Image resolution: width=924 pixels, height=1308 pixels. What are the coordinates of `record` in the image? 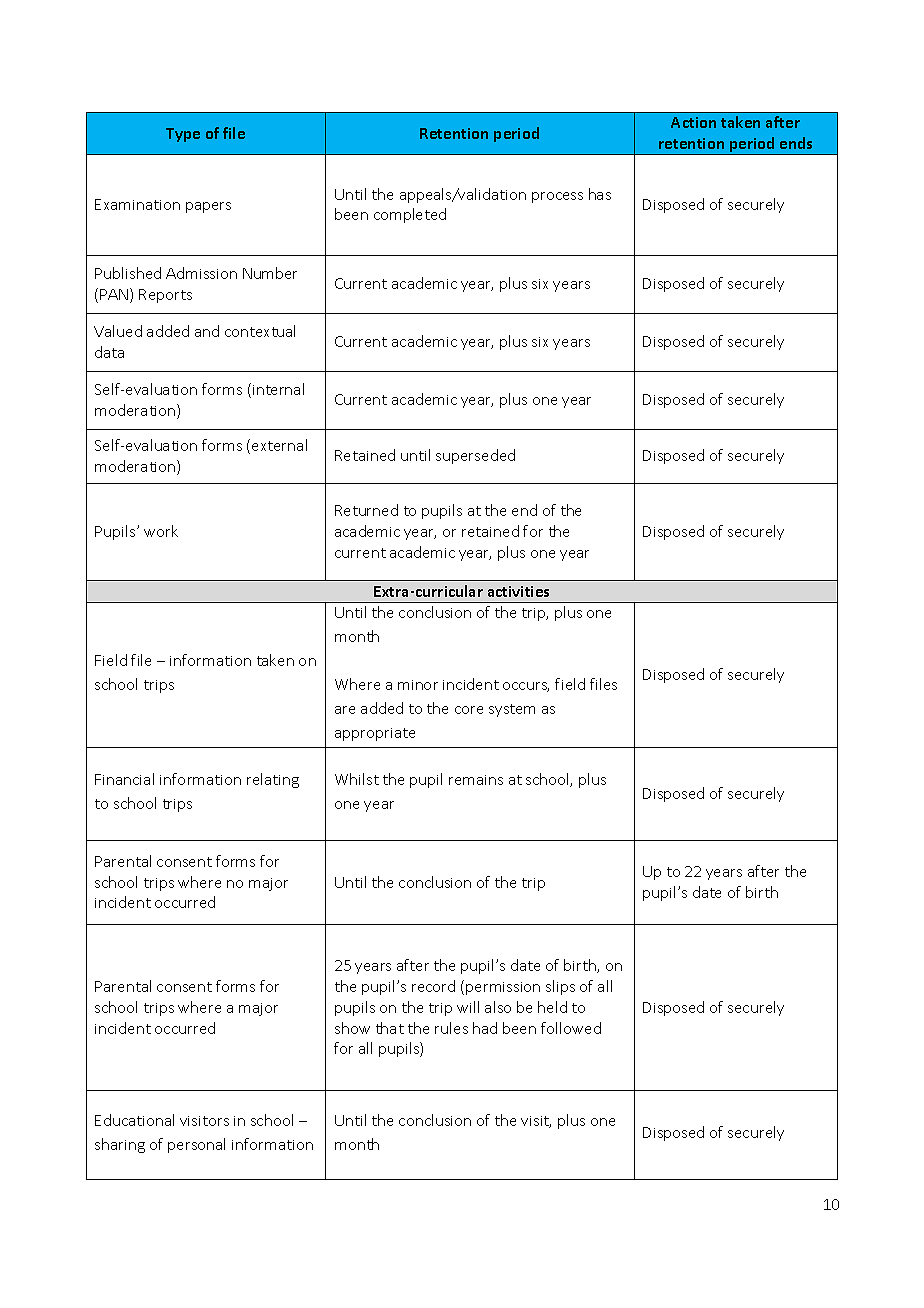 It's located at (433, 986).
